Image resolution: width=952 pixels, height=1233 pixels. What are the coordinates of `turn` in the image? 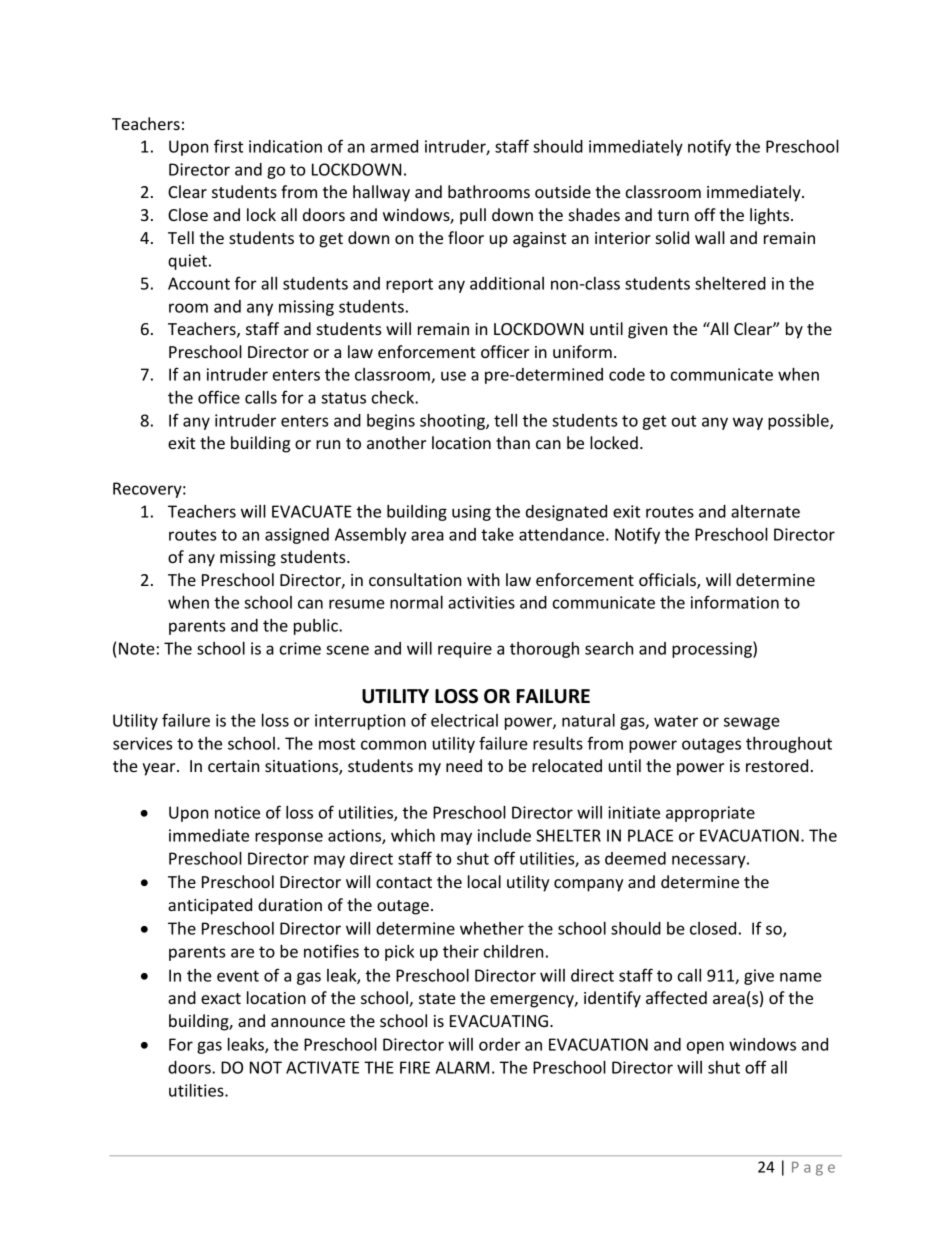 It's located at (673, 215).
